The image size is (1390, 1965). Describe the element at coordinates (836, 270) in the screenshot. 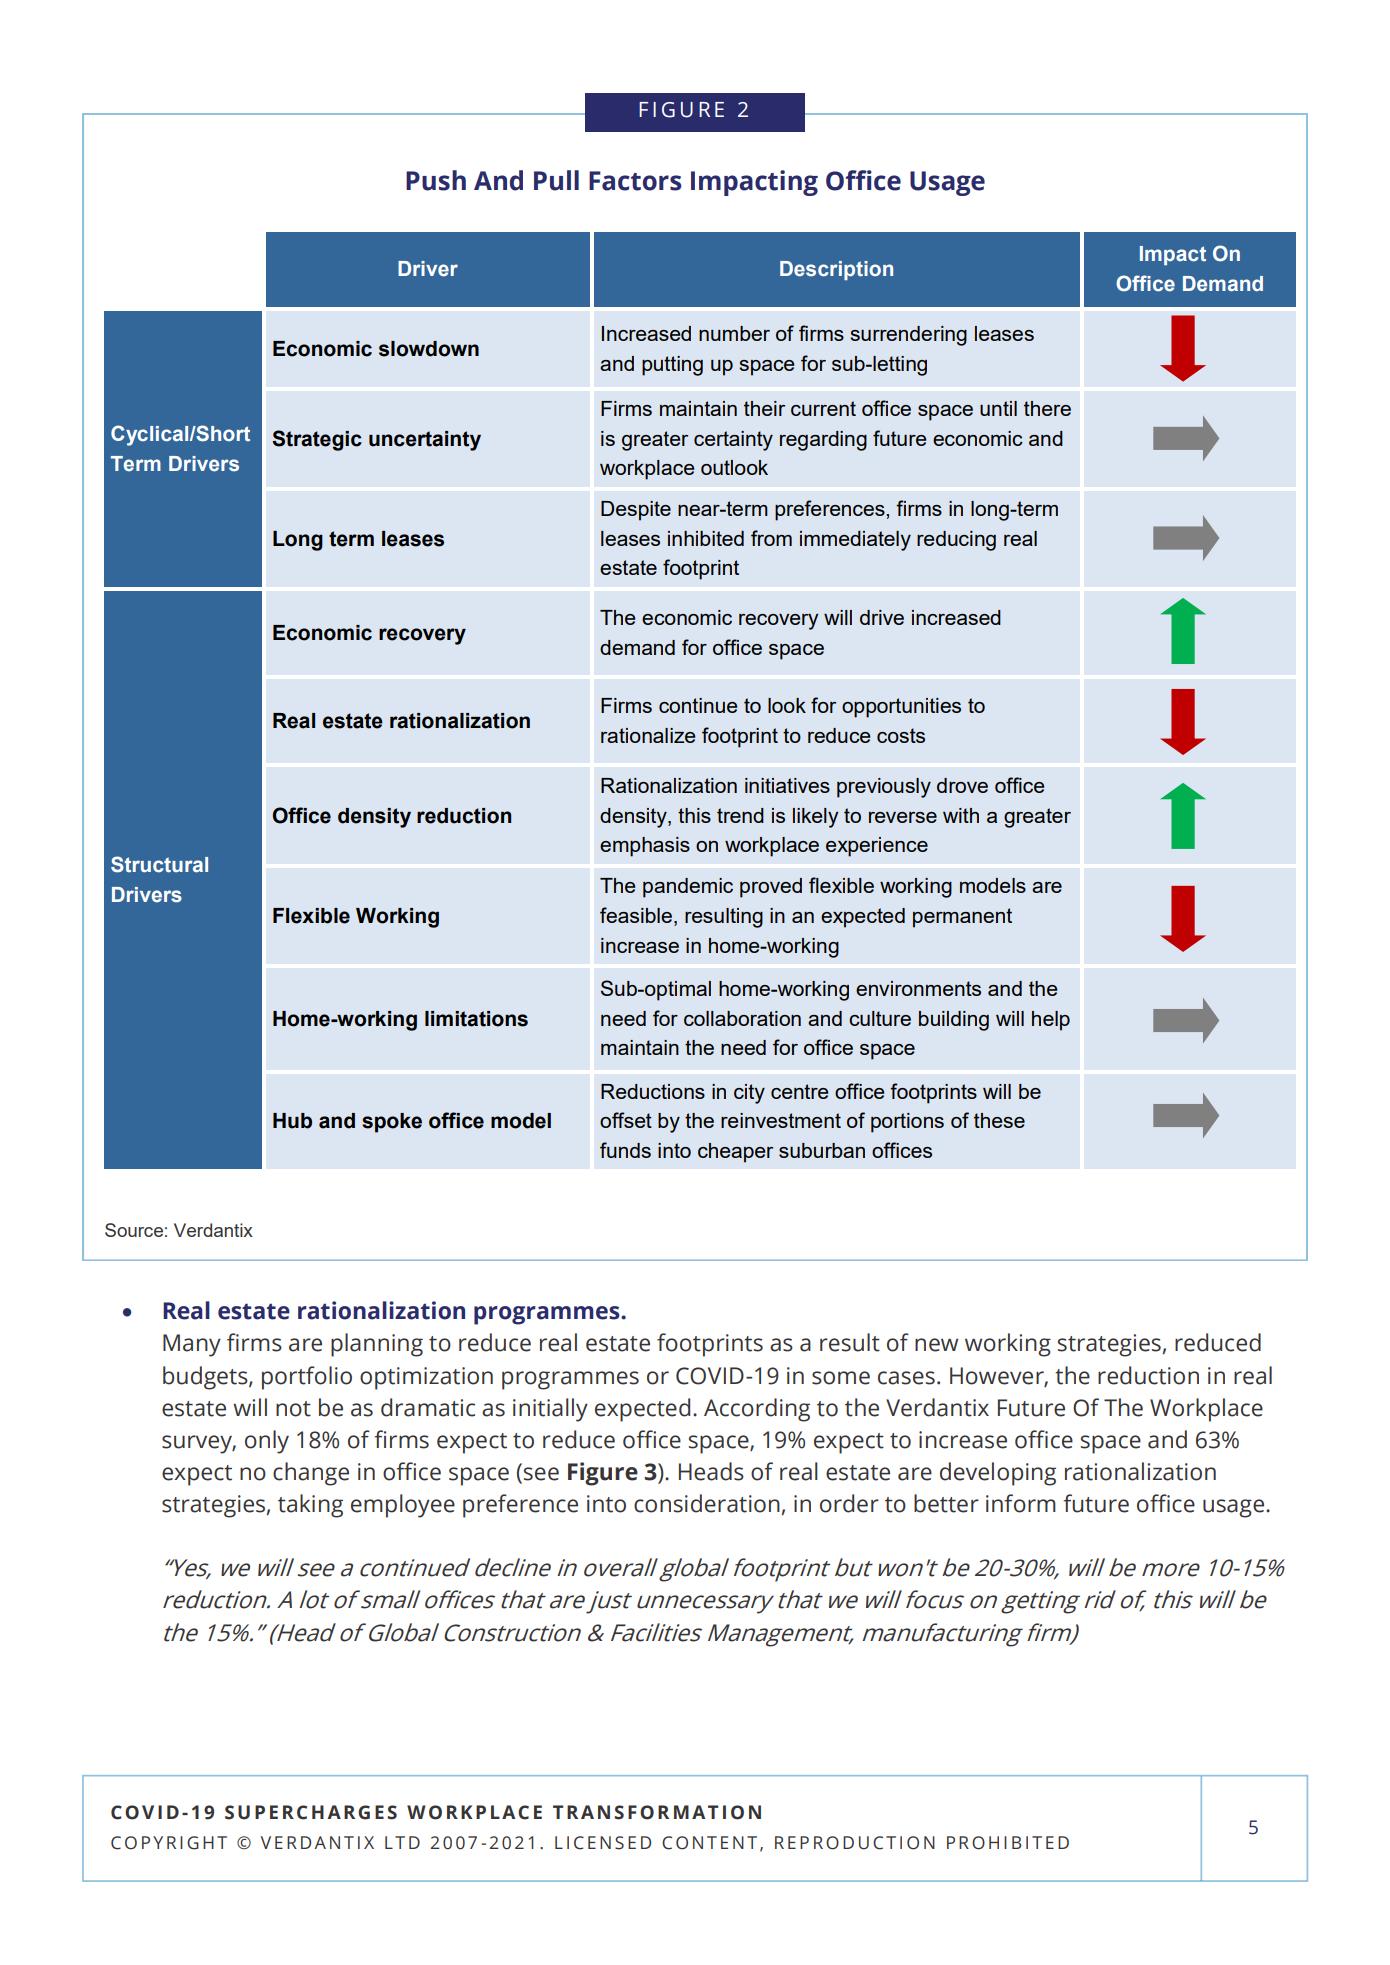

I see `Description` at that location.
